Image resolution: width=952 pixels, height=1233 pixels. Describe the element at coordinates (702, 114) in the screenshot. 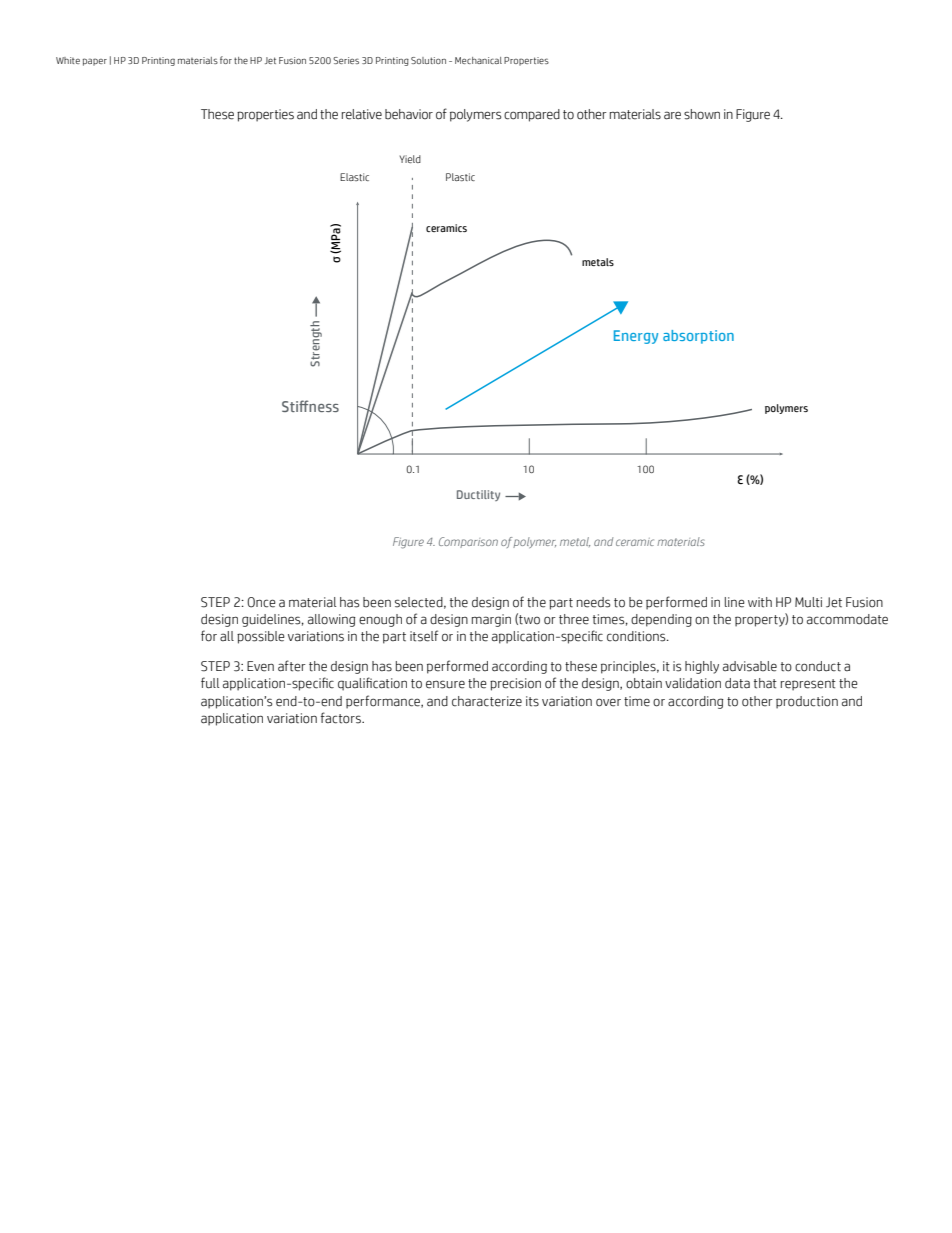

I see `shown` at that location.
